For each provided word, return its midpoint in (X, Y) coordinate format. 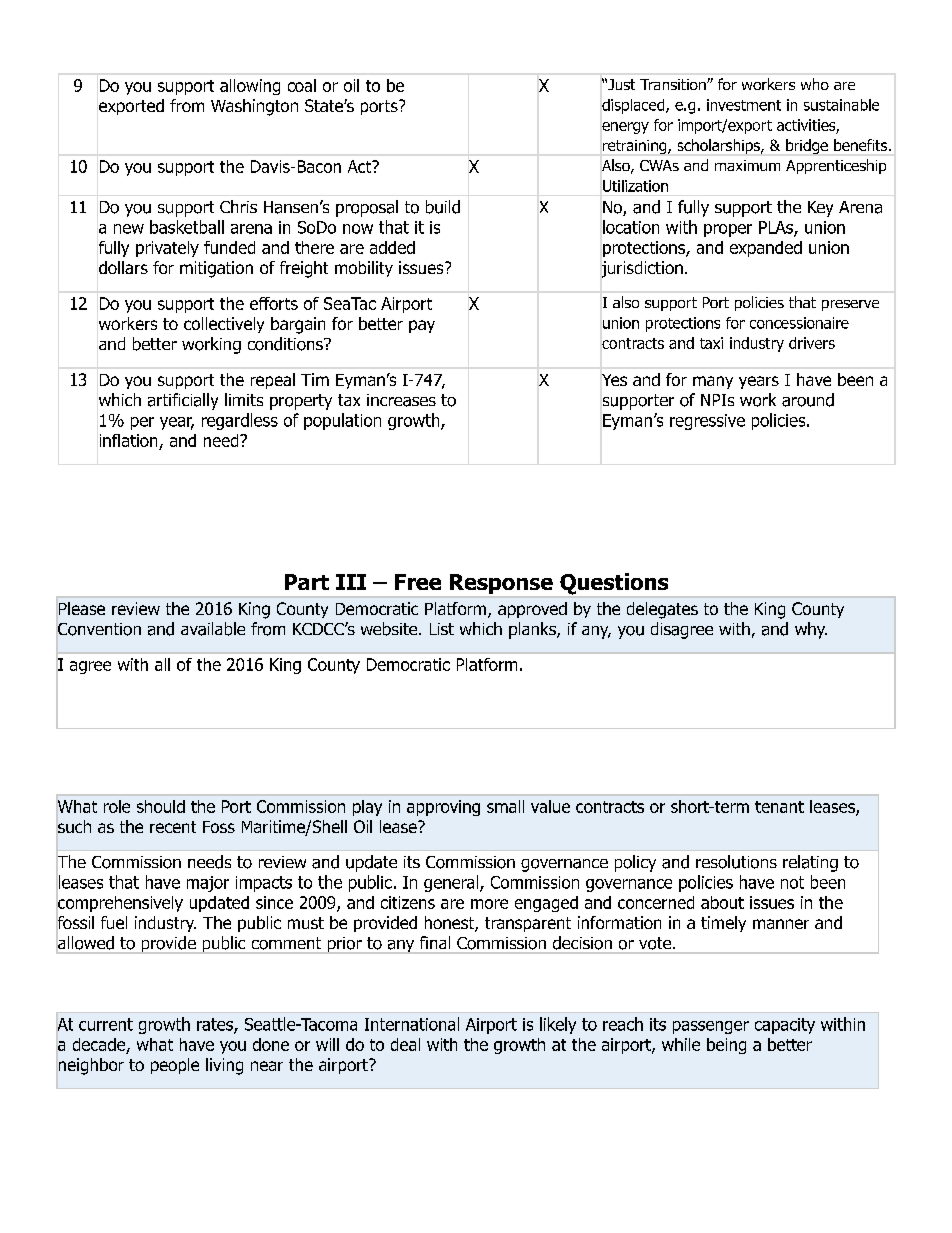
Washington (254, 107)
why (811, 630)
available (213, 629)
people (175, 1066)
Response (501, 584)
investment (744, 105)
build (443, 207)
